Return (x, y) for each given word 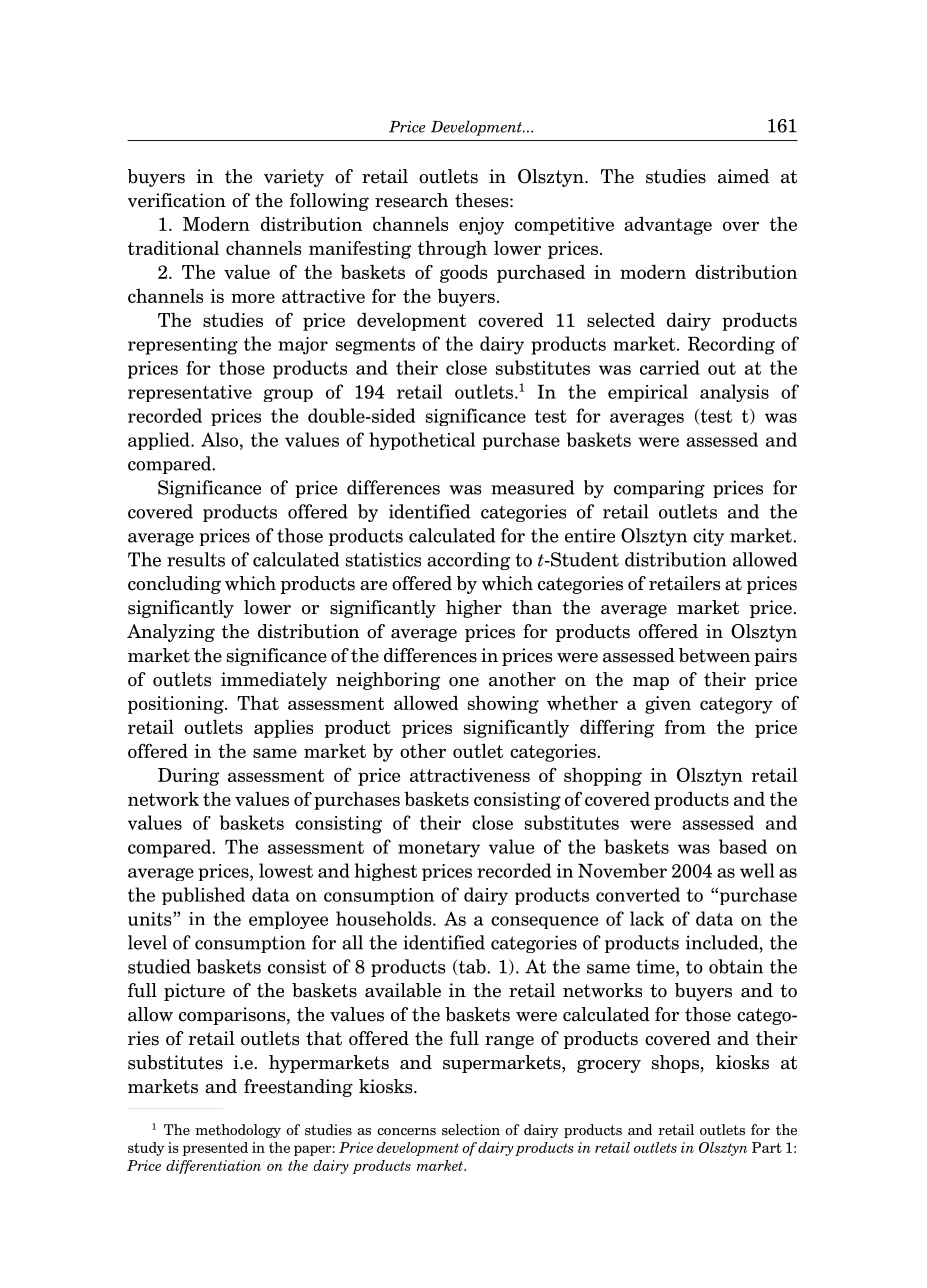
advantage (668, 225)
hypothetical (422, 441)
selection (471, 1130)
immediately (274, 681)
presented (215, 1149)
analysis (734, 393)
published (203, 896)
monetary (439, 849)
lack (647, 918)
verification (177, 200)
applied (160, 441)
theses (483, 200)
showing (503, 704)
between (714, 655)
